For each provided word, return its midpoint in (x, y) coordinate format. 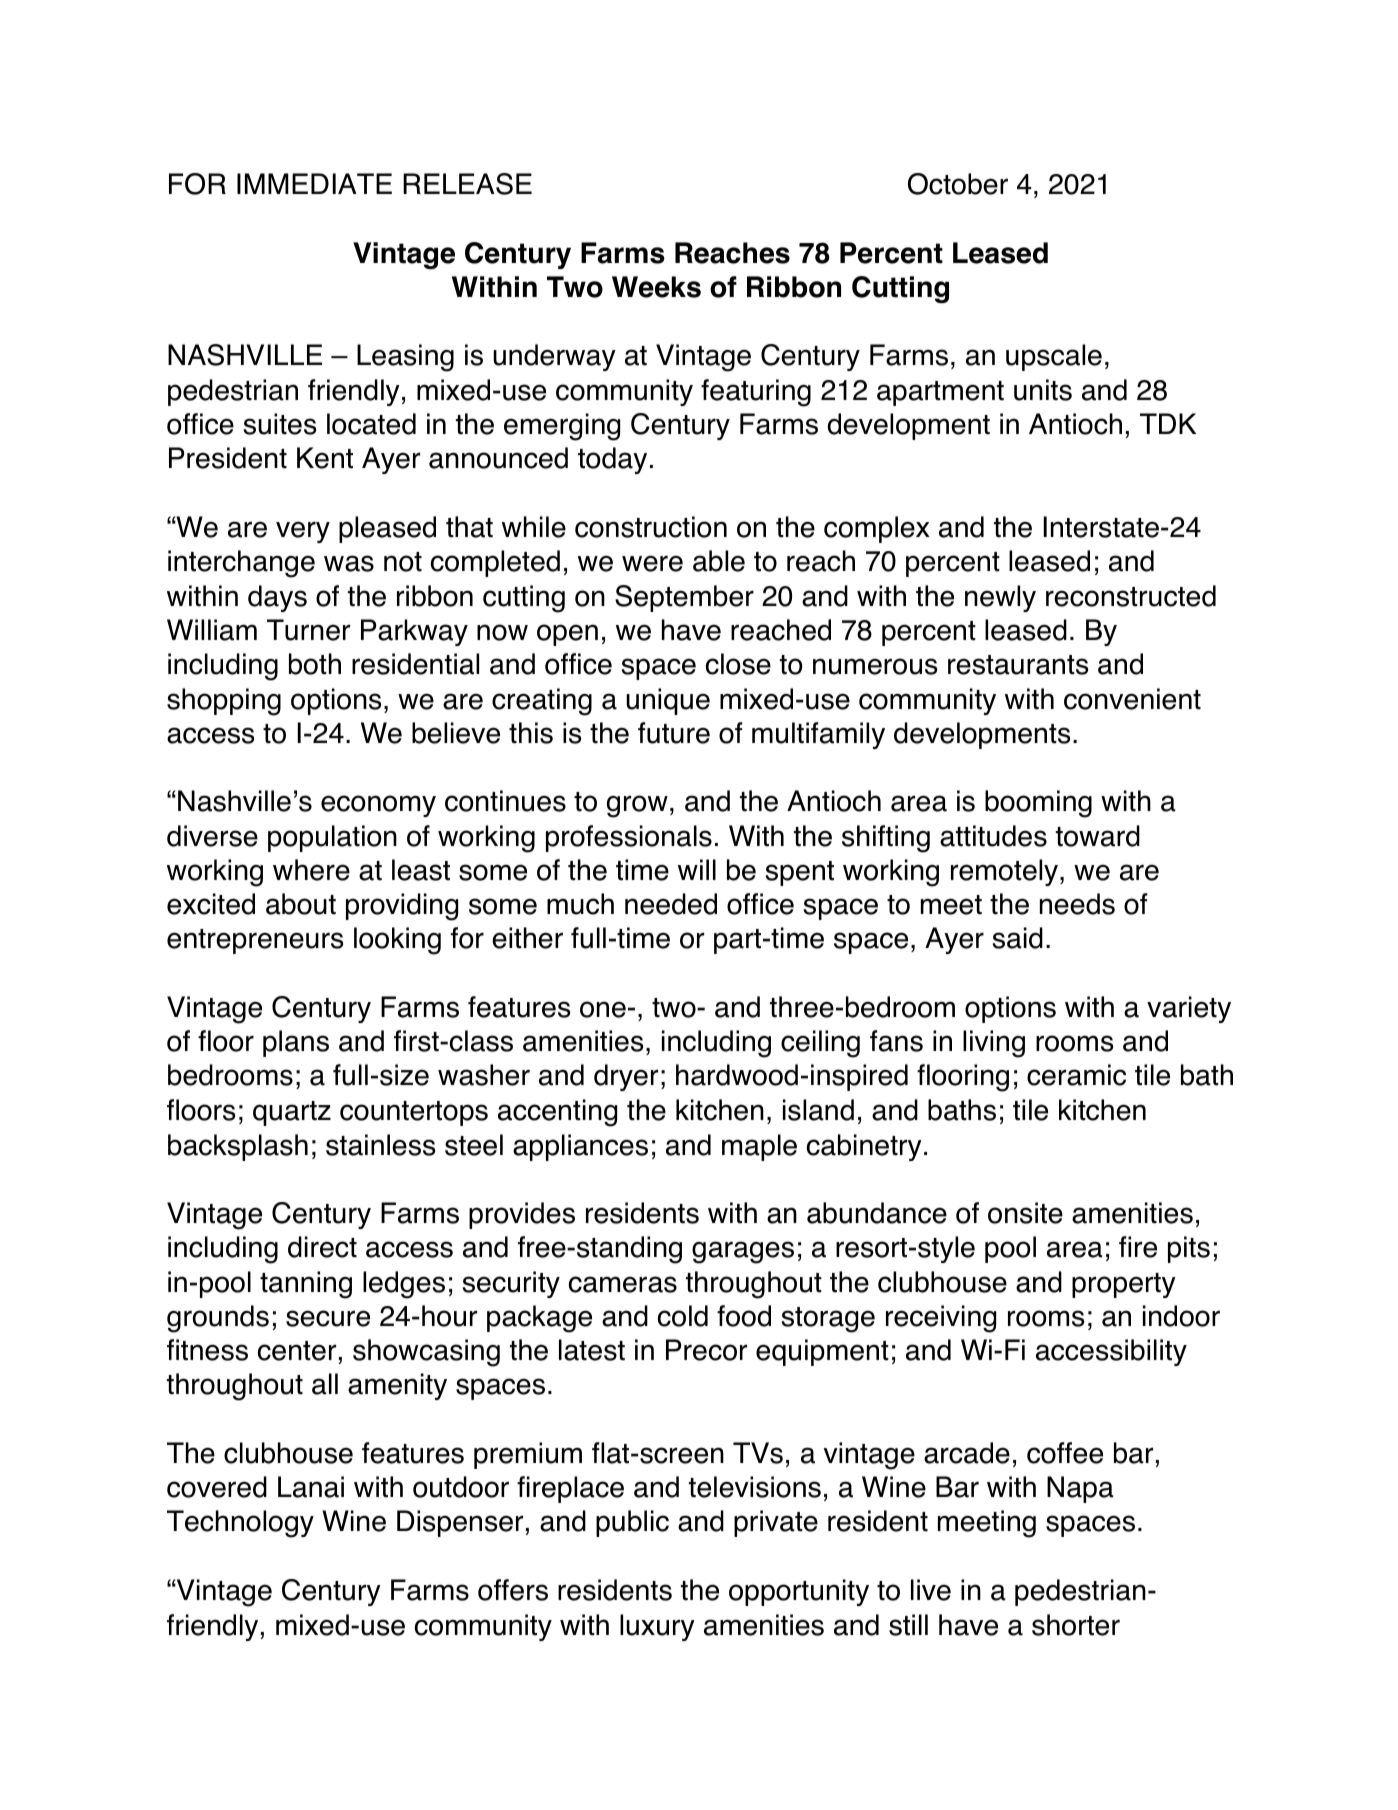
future (674, 733)
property (1124, 1285)
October (958, 184)
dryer (626, 1077)
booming (1038, 804)
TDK (1168, 423)
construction (651, 527)
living (994, 1044)
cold (683, 1316)
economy (378, 806)
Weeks (656, 287)
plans (296, 1043)
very (303, 532)
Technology (240, 1524)
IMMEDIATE (314, 183)
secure (328, 1318)
